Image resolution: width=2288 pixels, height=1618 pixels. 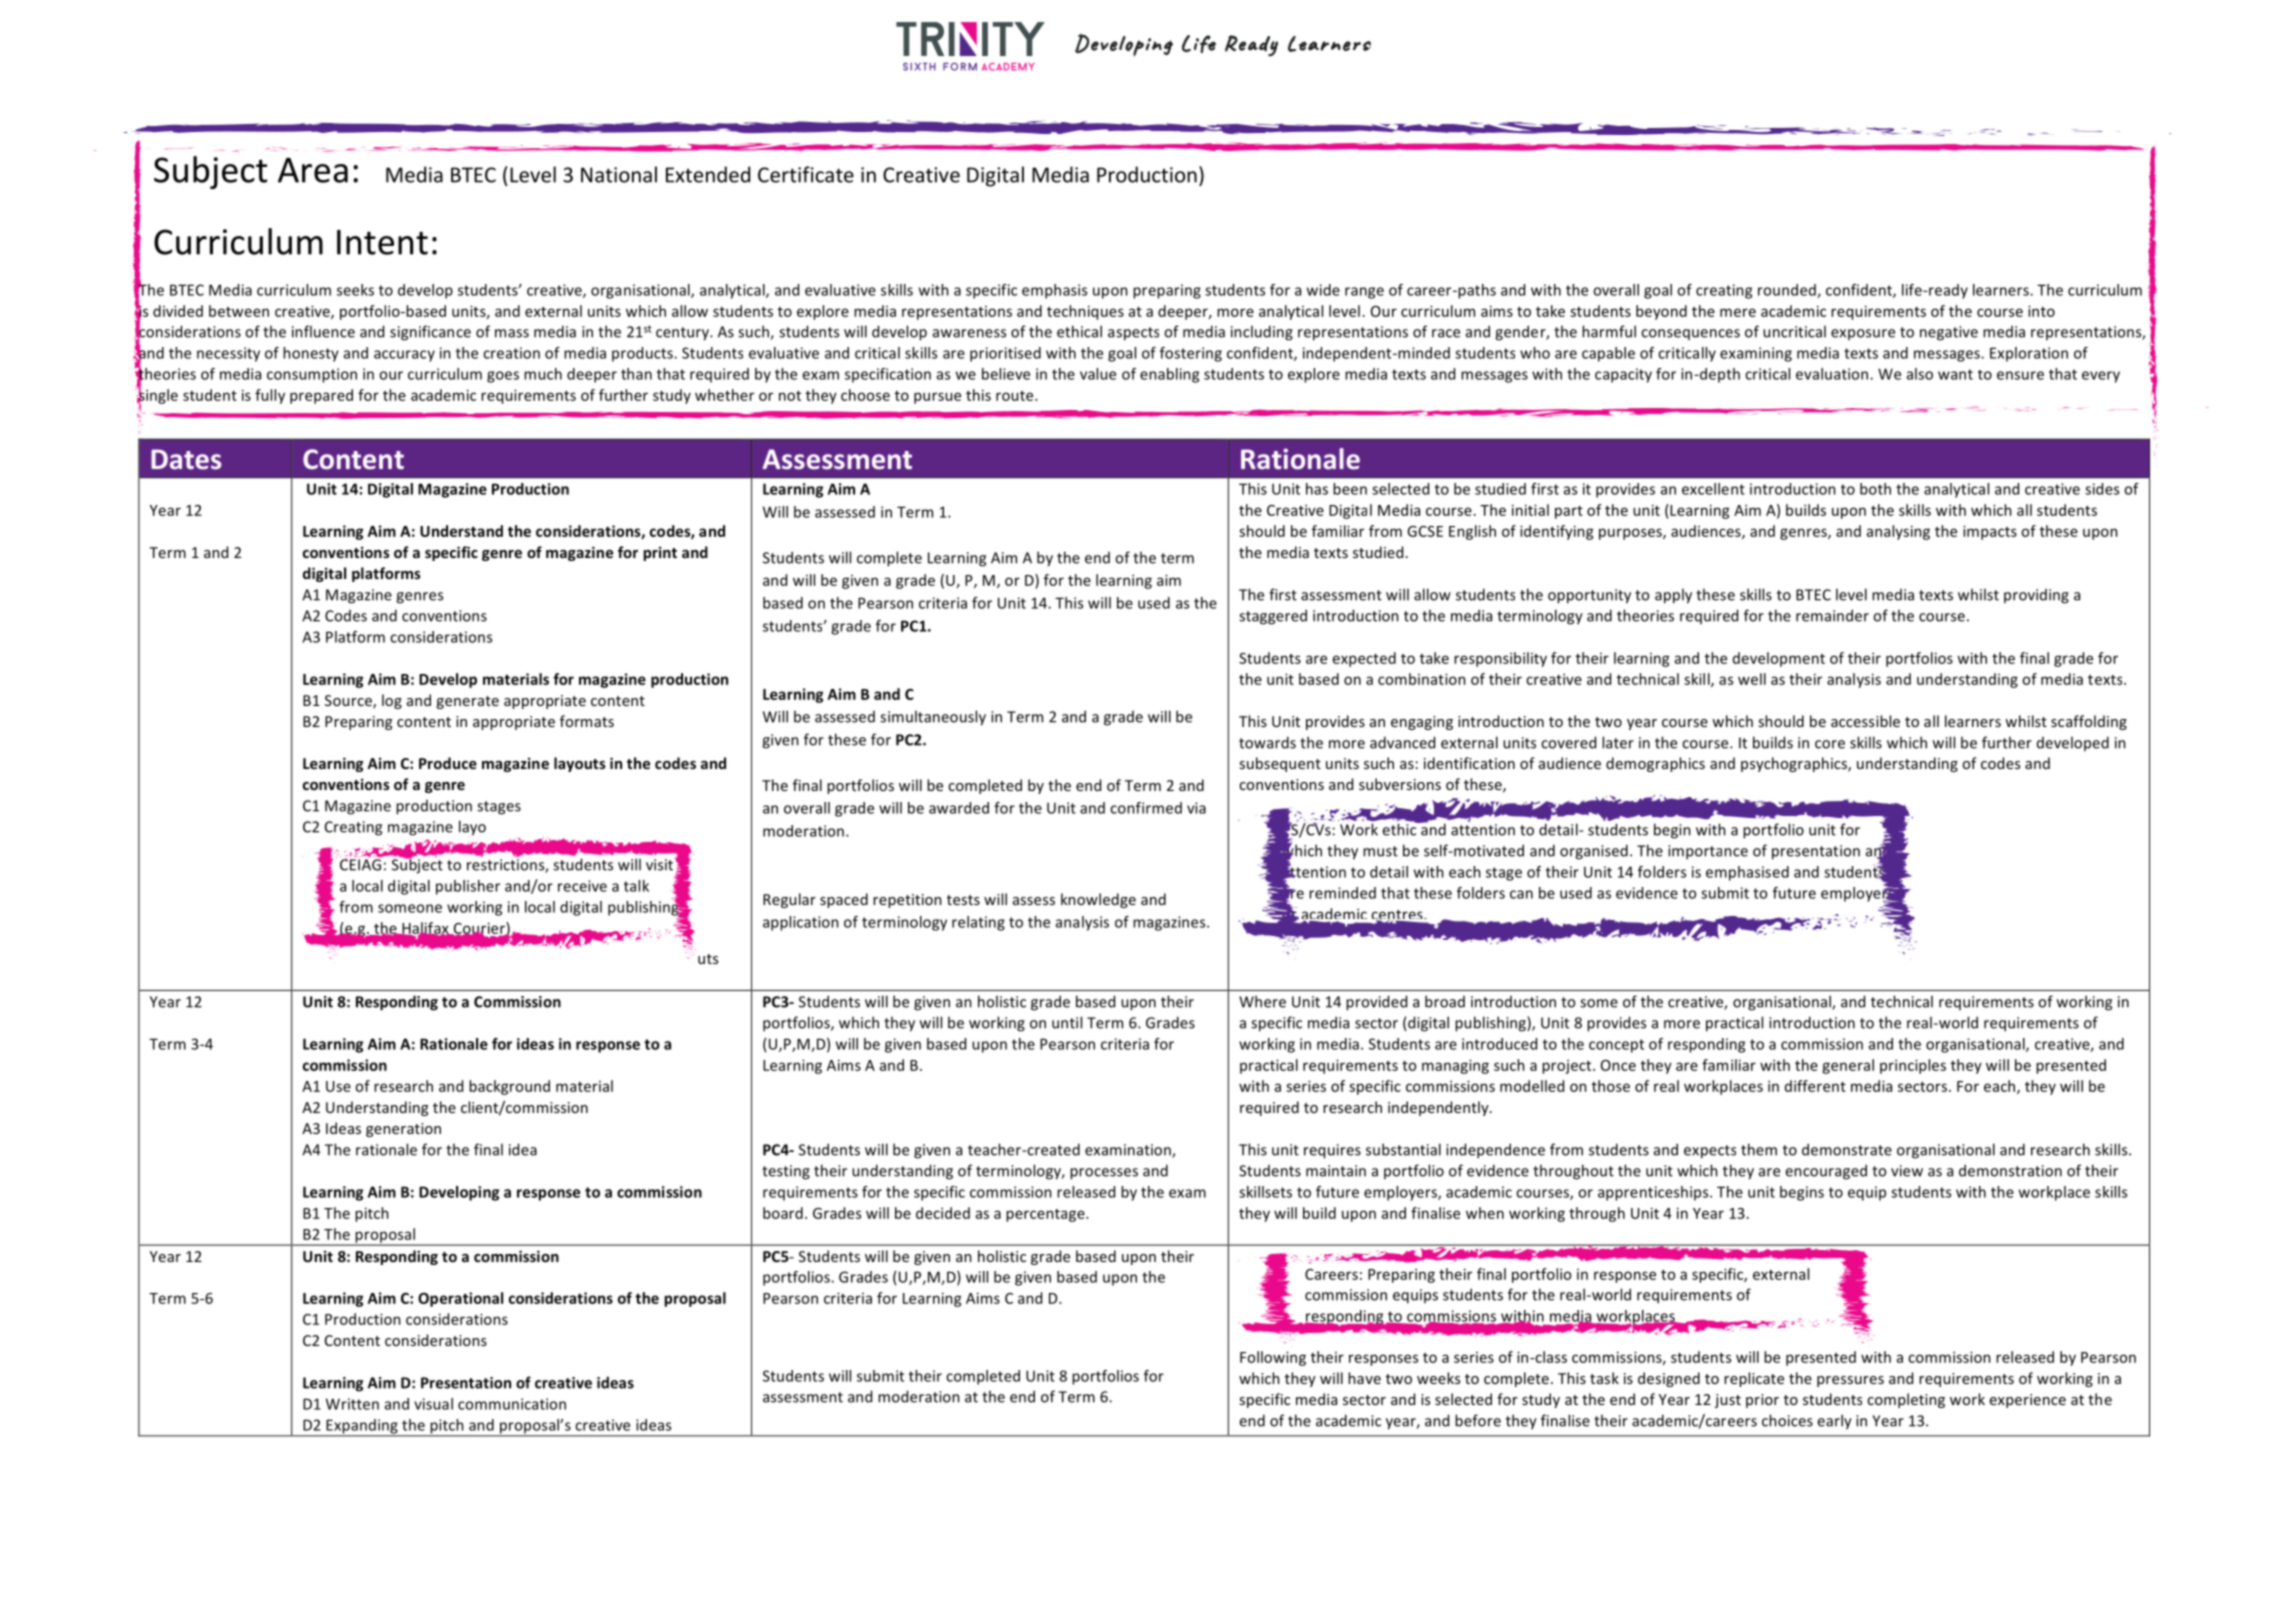 What do you see at coordinates (1098, 900) in the document?
I see `knowledge` at bounding box center [1098, 900].
